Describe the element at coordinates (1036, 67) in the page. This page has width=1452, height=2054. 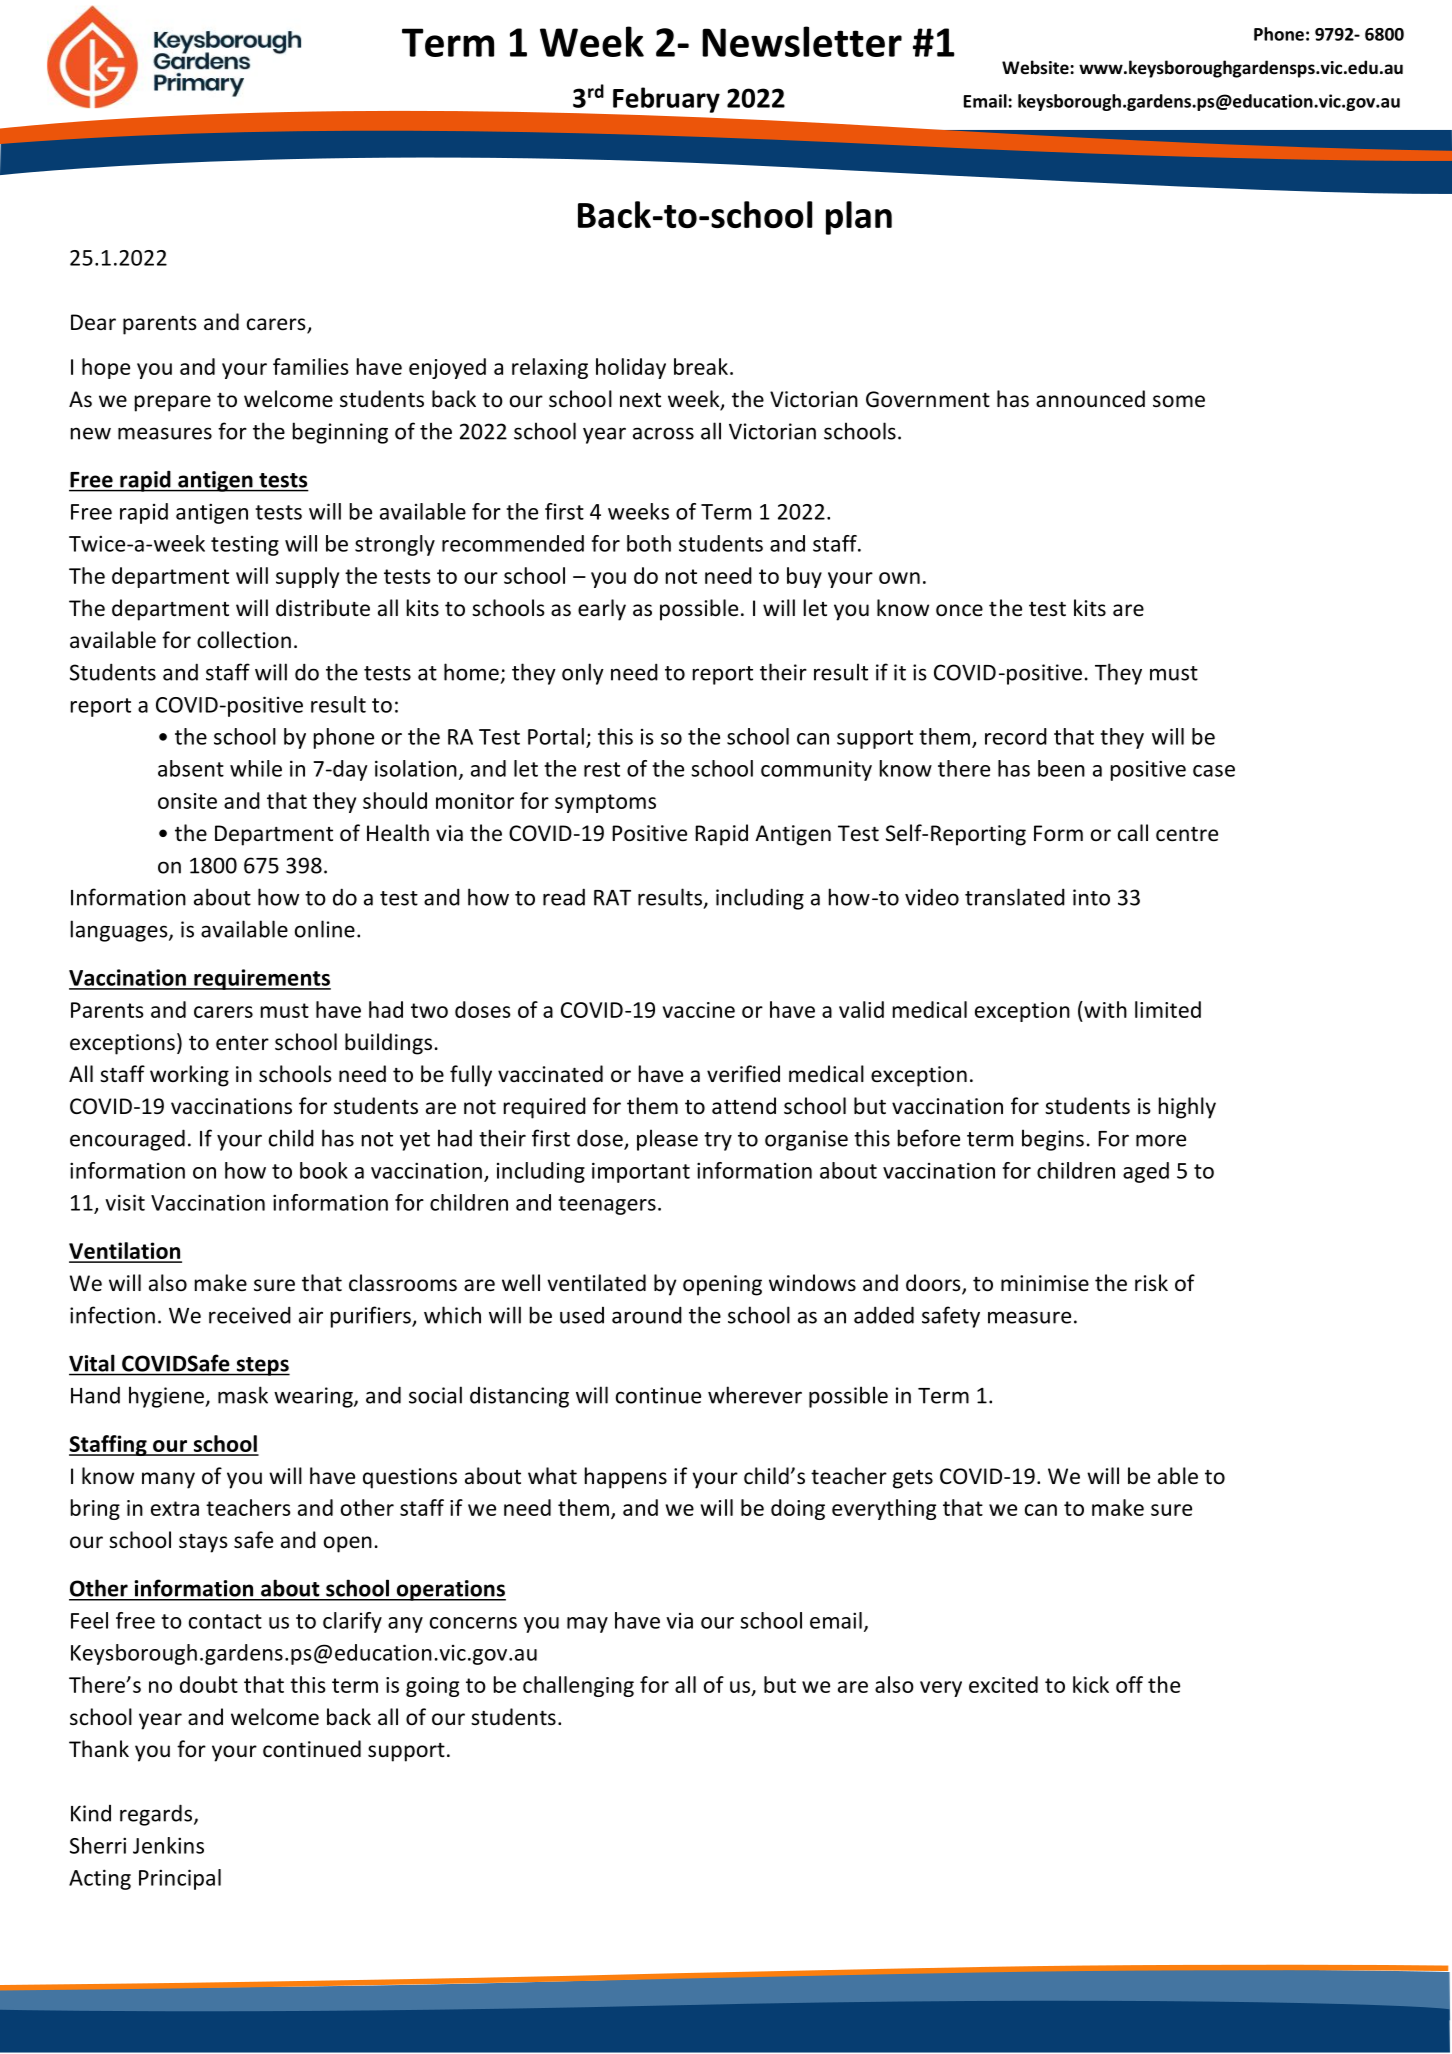
I see `Website` at that location.
